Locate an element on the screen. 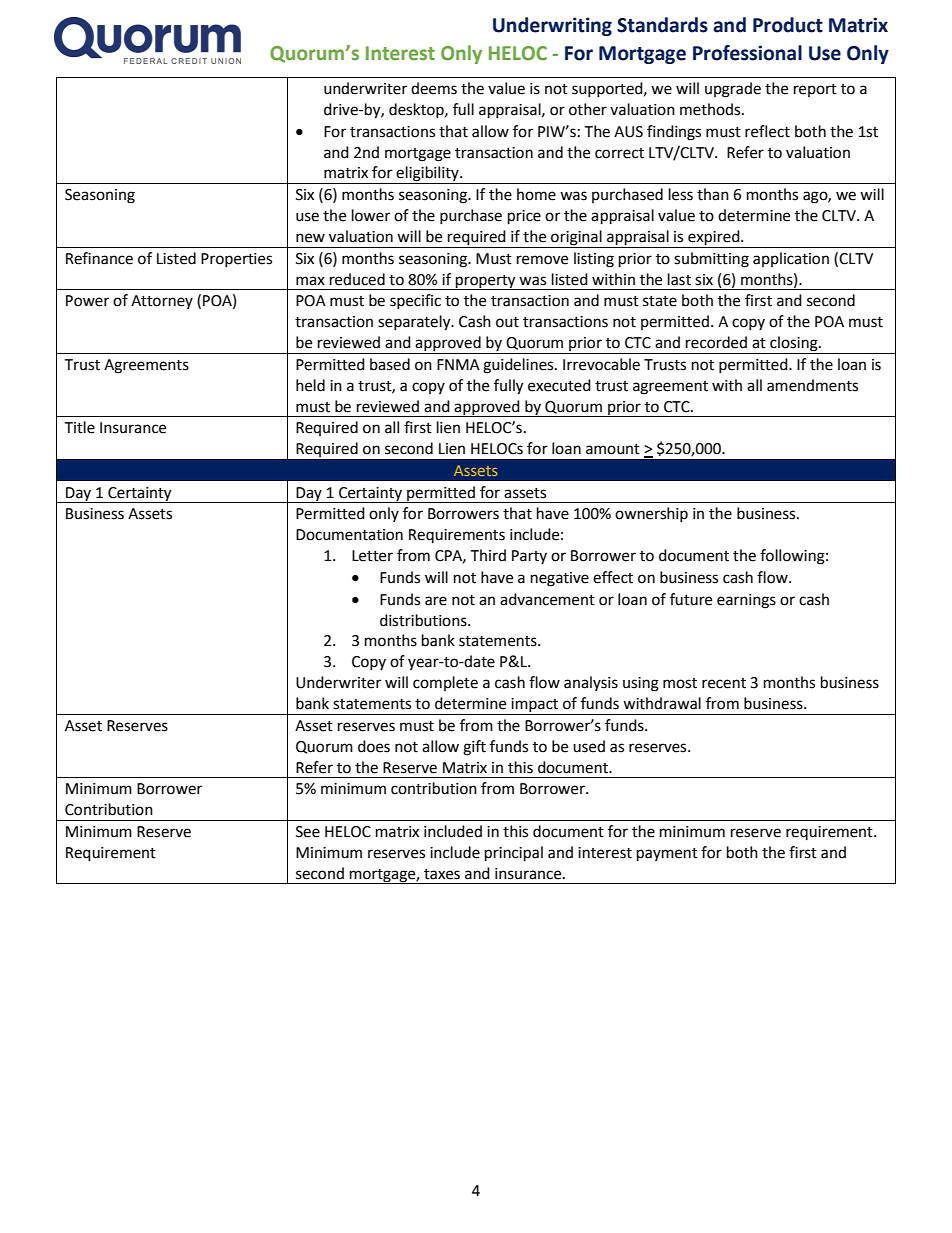 The image size is (952, 1233). See is located at coordinates (308, 832).
